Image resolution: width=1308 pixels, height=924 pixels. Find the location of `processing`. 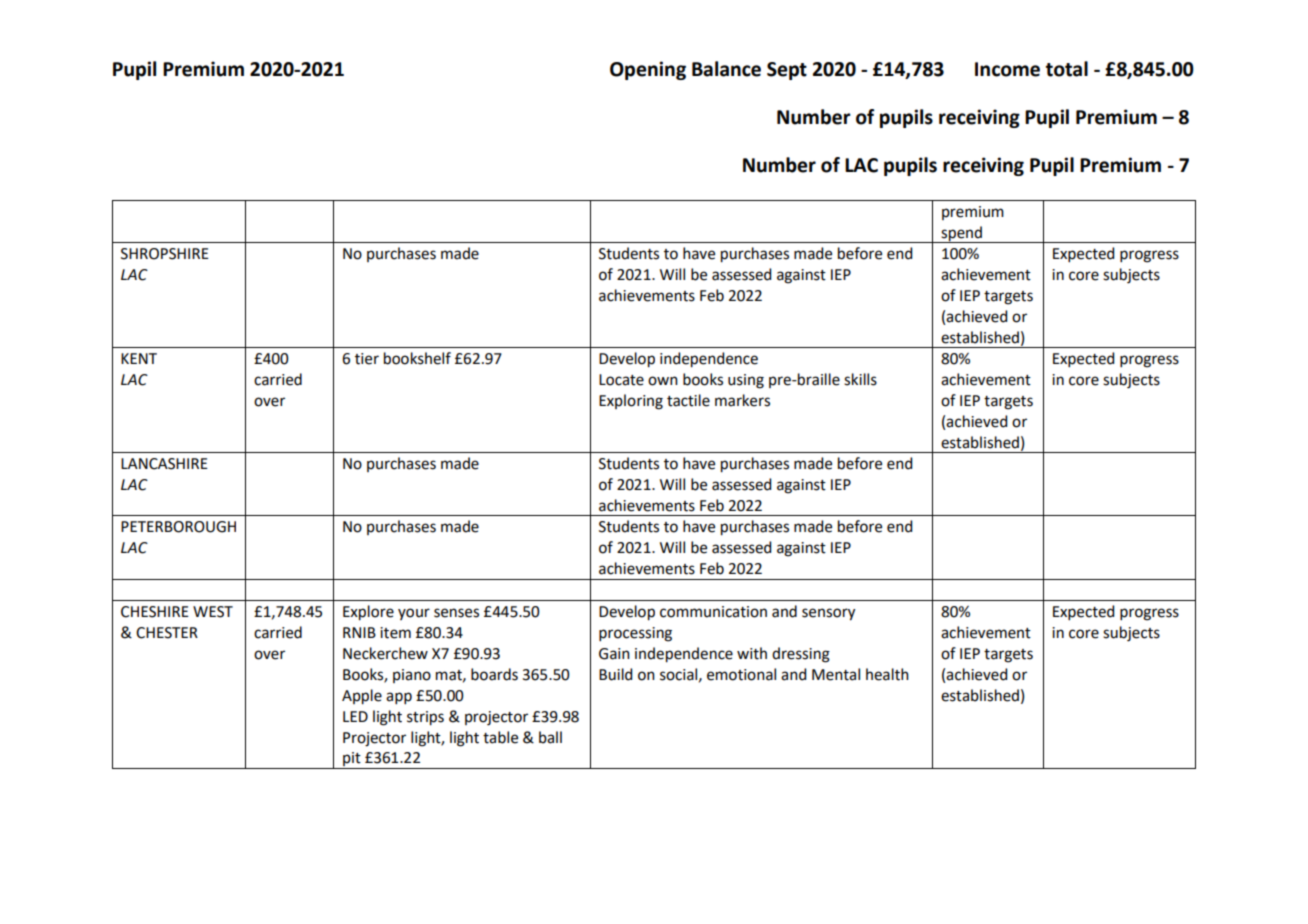

processing is located at coordinates (635, 634).
